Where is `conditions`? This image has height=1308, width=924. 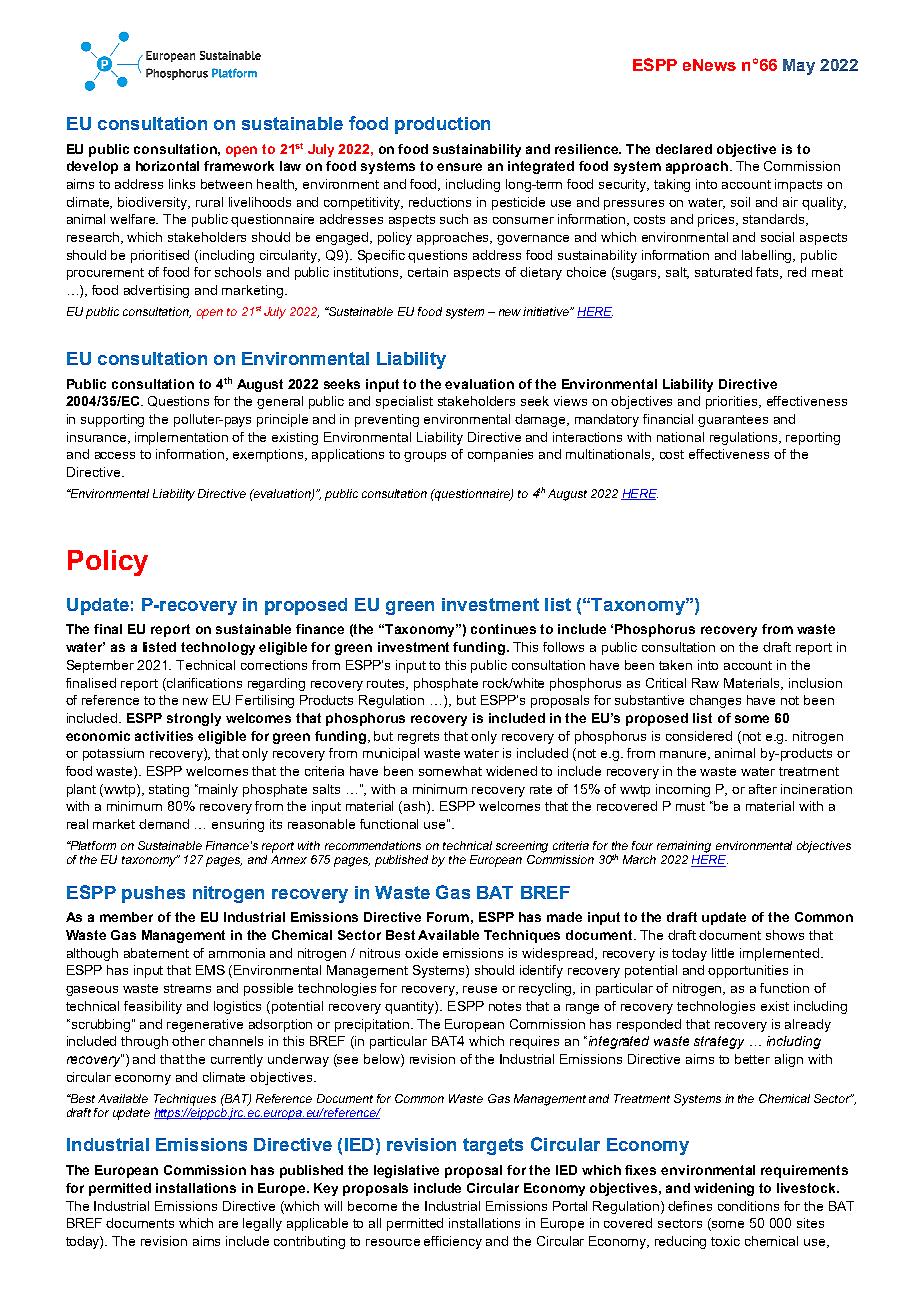
conditions is located at coordinates (748, 1206).
